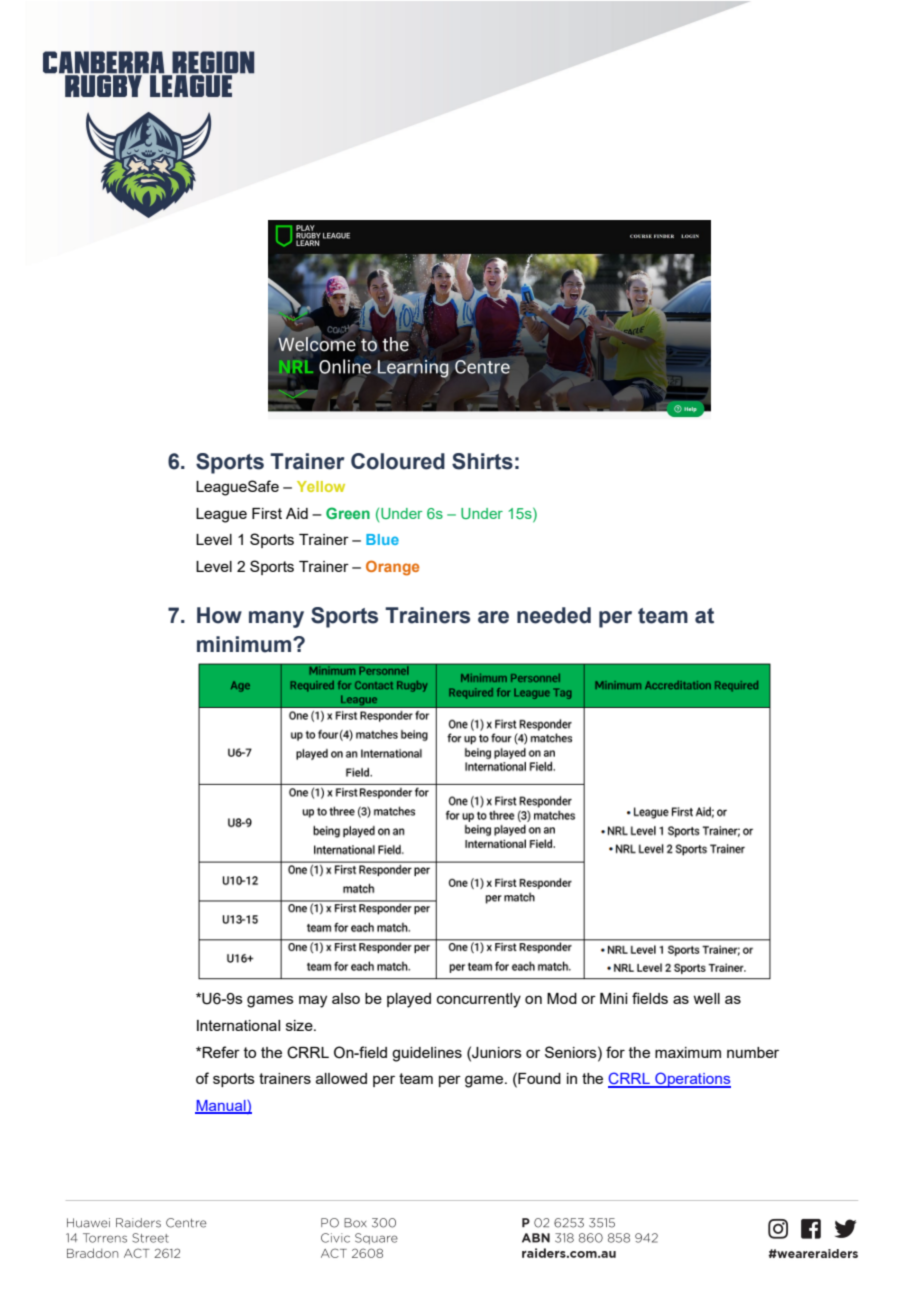  I want to click on Blue, so click(382, 539).
